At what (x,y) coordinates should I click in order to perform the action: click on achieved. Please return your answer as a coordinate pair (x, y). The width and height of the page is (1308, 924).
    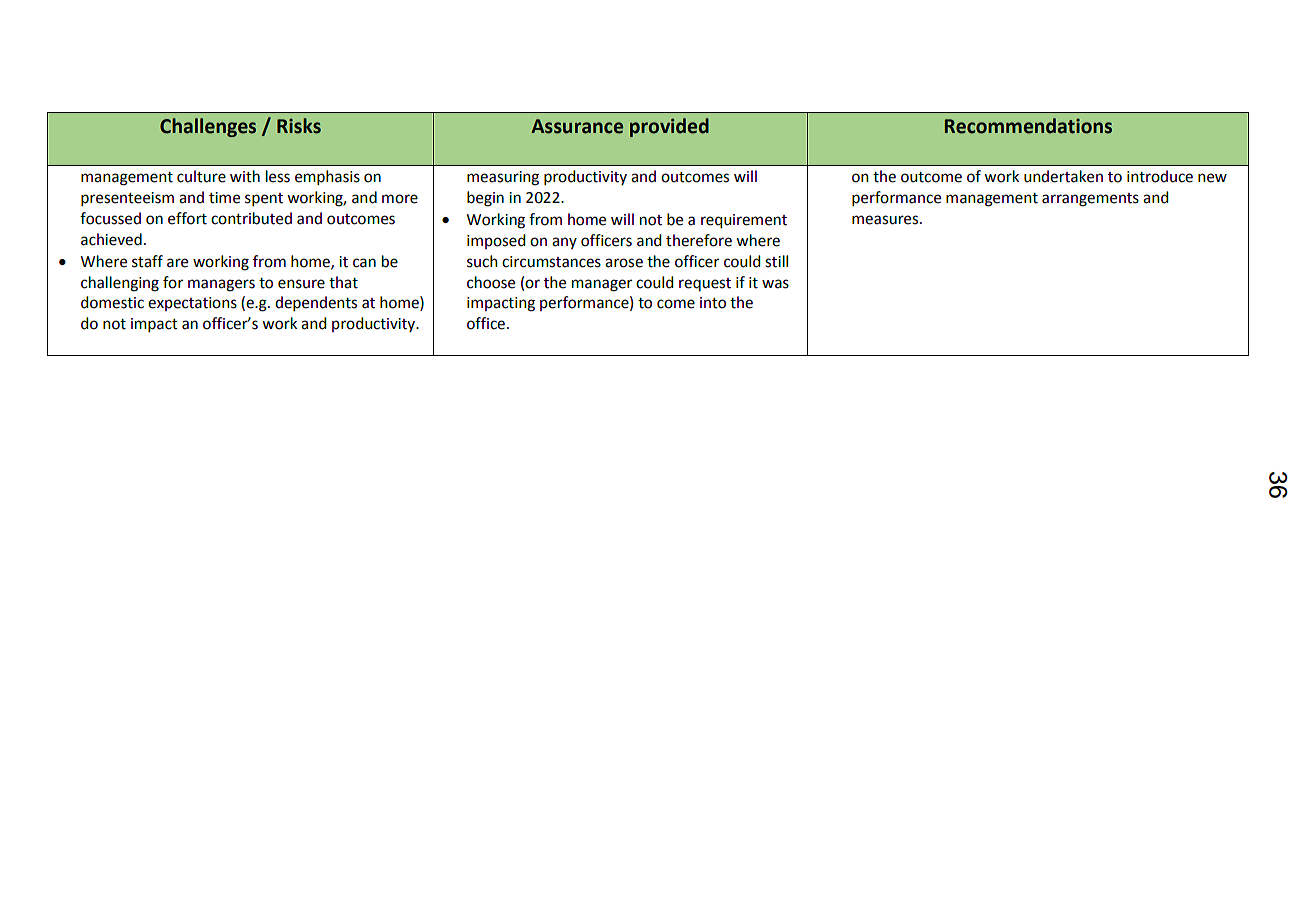
    Looking at the image, I should click on (111, 239).
